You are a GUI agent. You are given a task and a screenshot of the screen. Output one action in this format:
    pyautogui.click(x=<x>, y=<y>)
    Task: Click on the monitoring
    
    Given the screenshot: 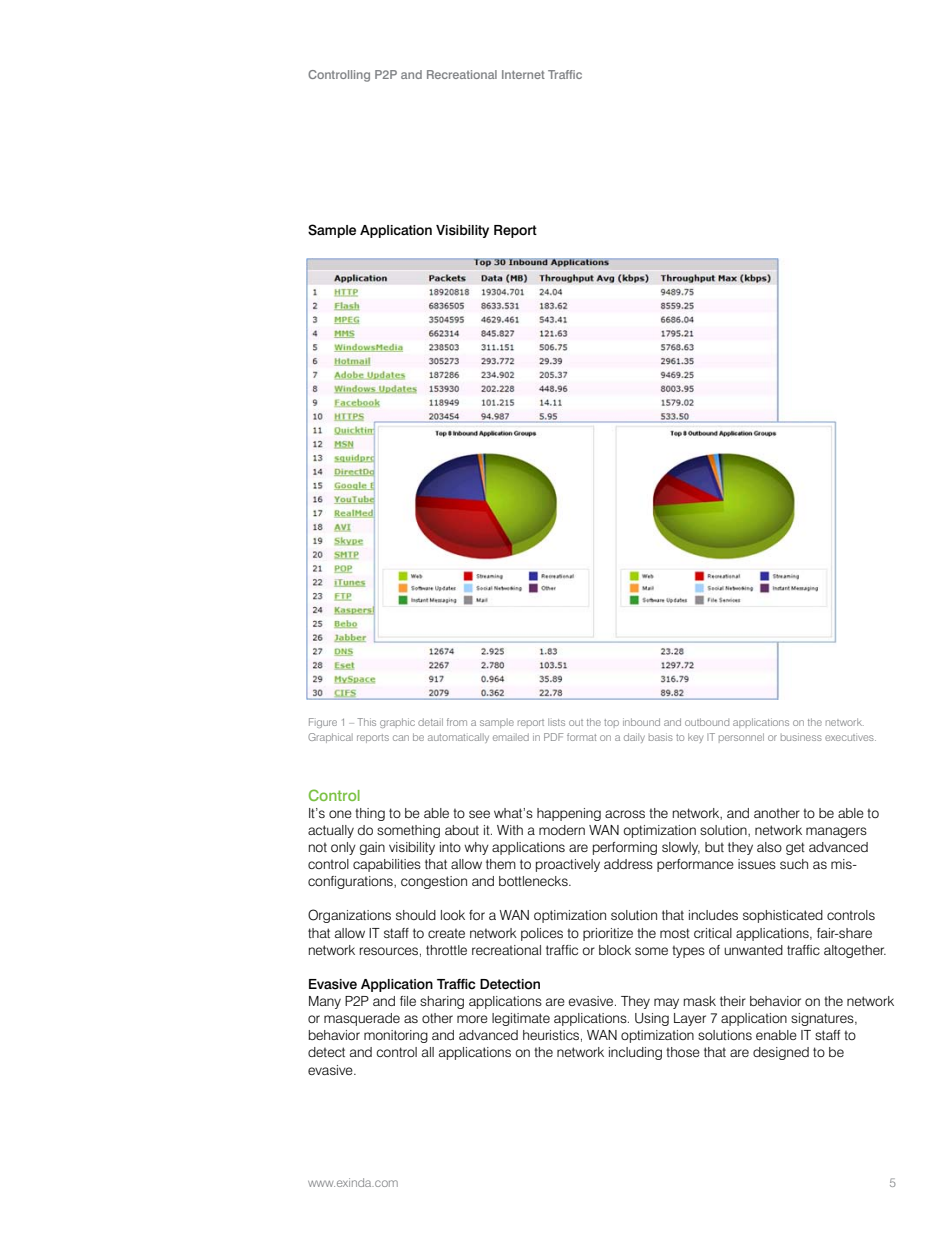 What is the action you would take?
    pyautogui.click(x=396, y=1036)
